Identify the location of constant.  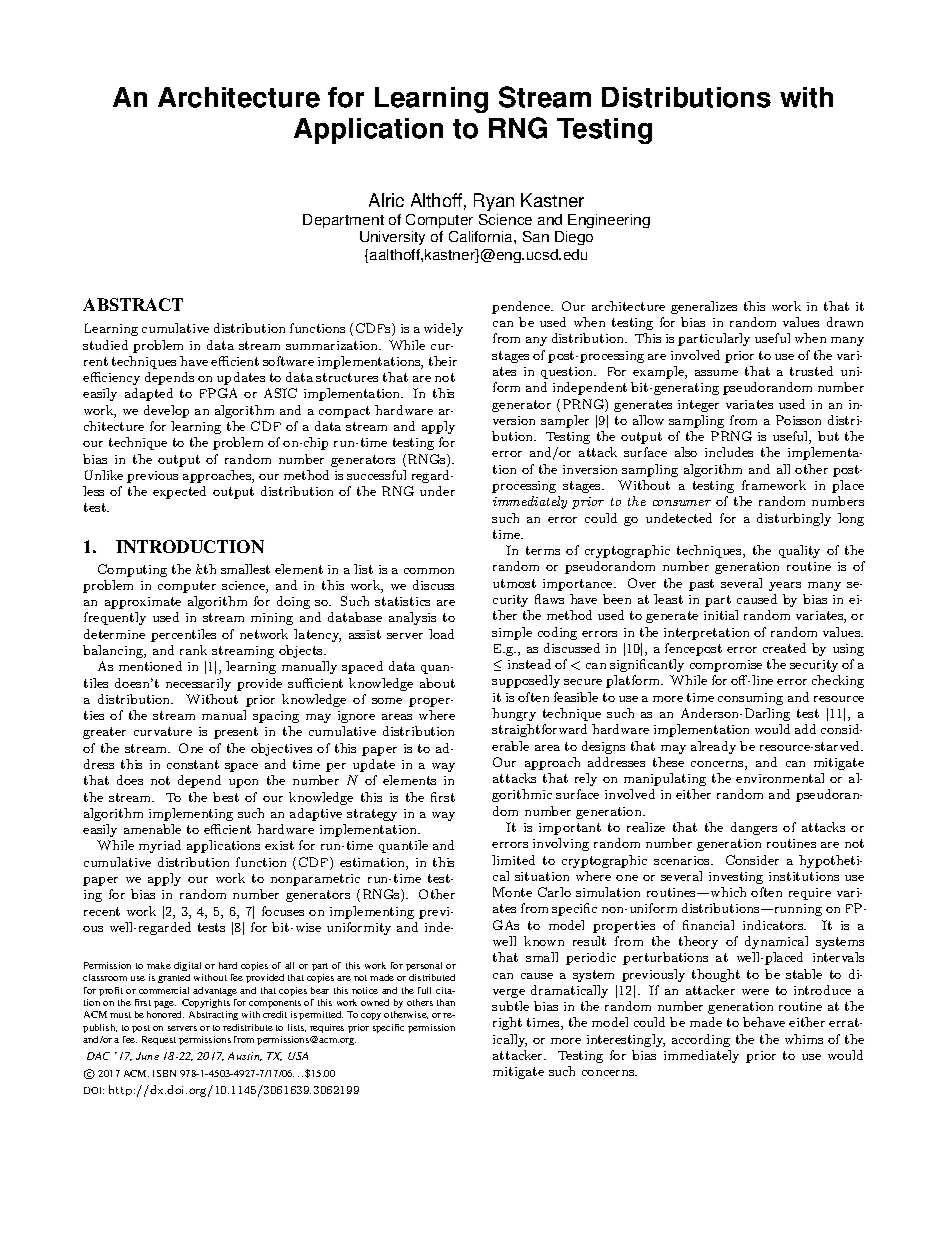
(193, 764).
